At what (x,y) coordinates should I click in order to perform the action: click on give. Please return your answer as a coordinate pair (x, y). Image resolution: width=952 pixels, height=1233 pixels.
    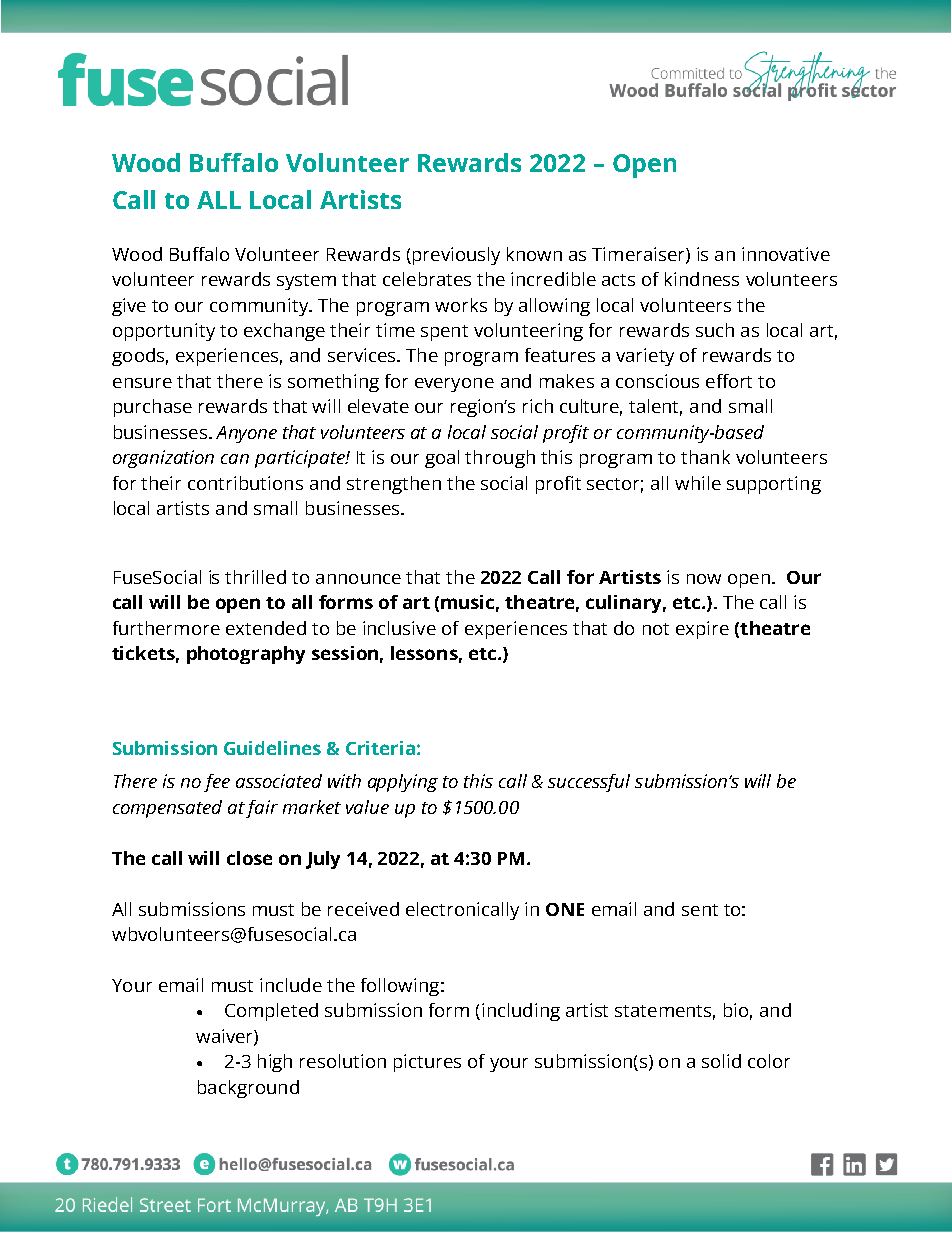
    Looking at the image, I should click on (129, 307).
